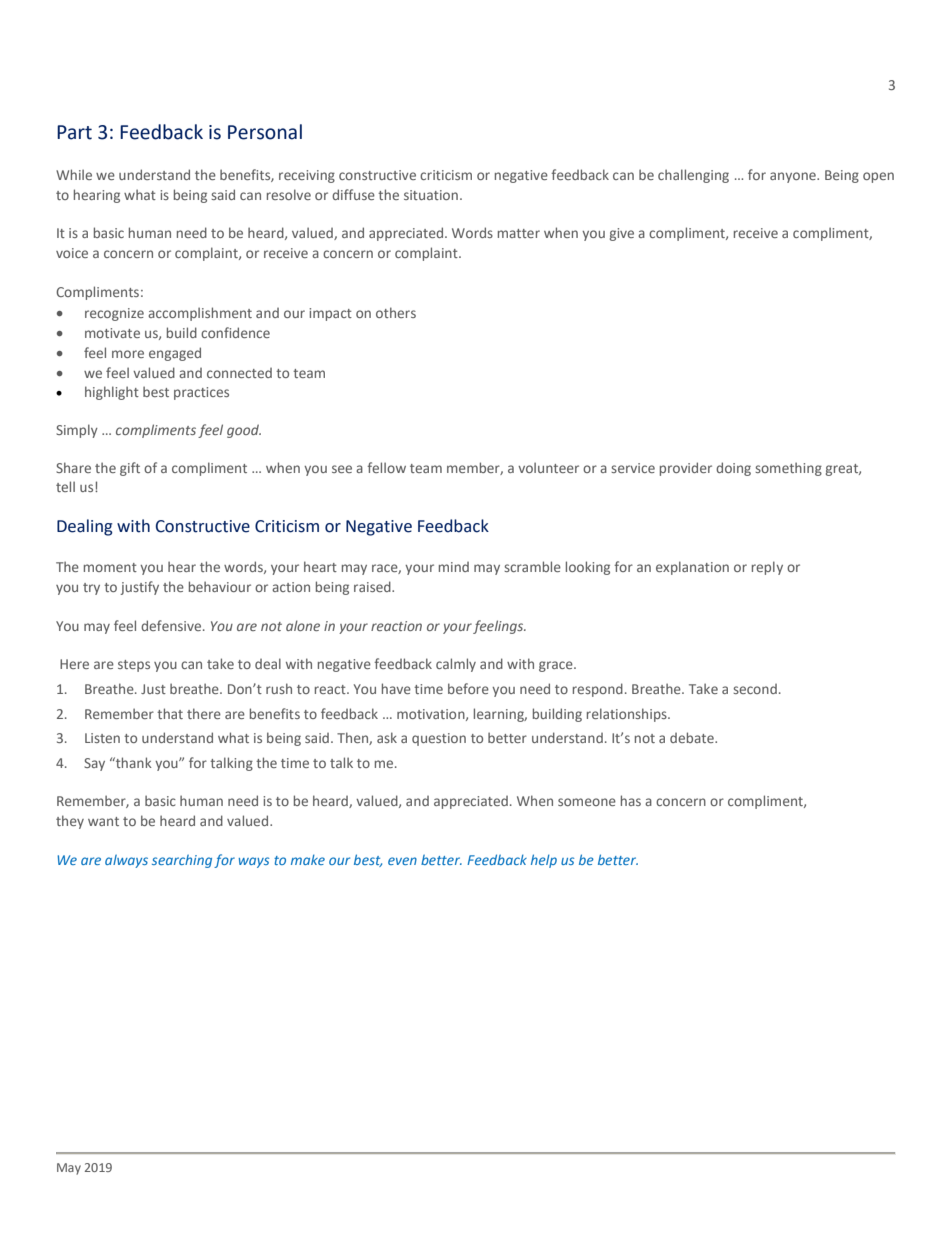 The image size is (952, 1233). What do you see at coordinates (622, 234) in the screenshot?
I see `give` at bounding box center [622, 234].
